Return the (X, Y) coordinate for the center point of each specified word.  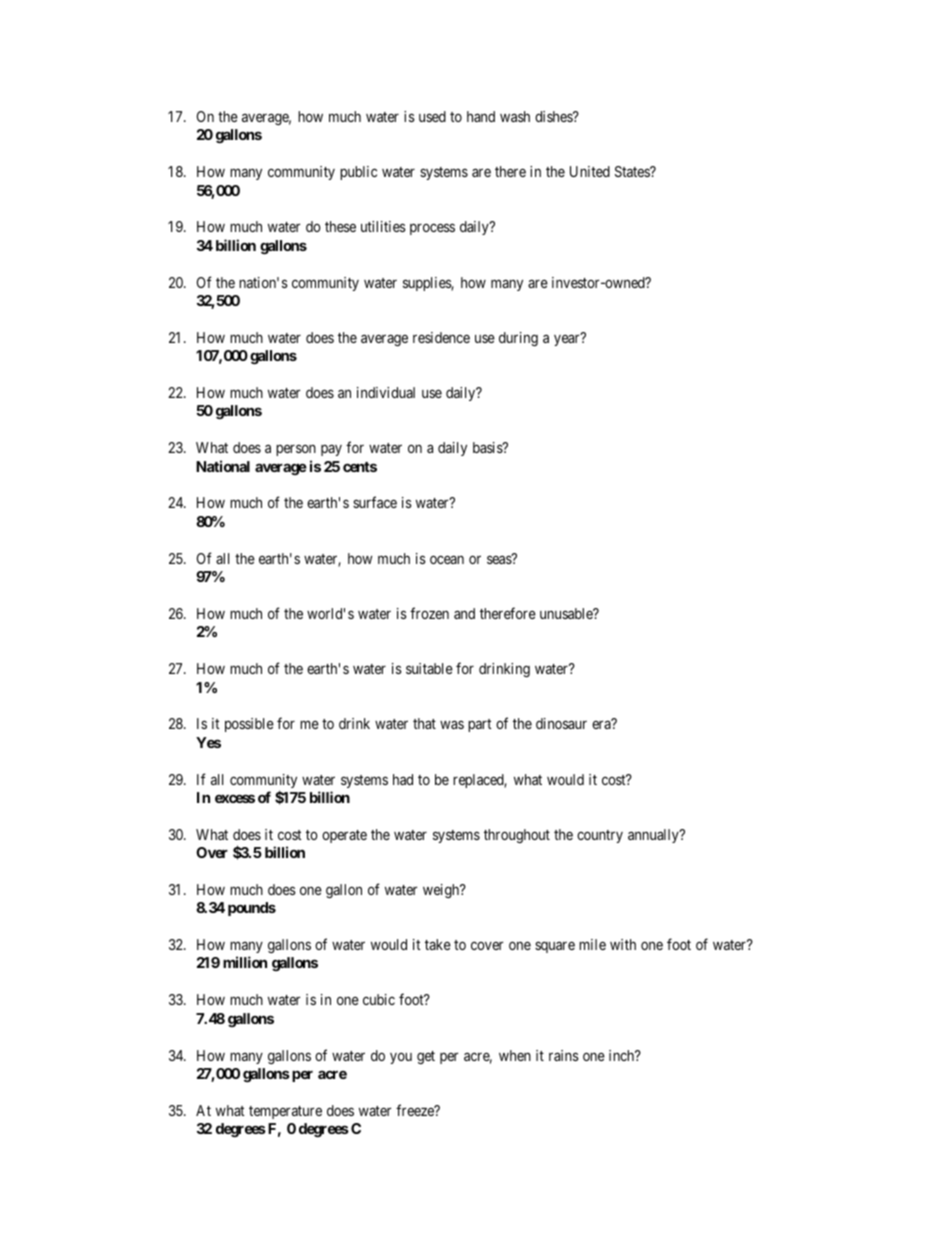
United (590, 171)
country (600, 836)
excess (235, 798)
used (432, 116)
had (403, 779)
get (426, 1057)
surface (375, 502)
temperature (285, 1112)
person (296, 450)
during (518, 339)
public (358, 173)
